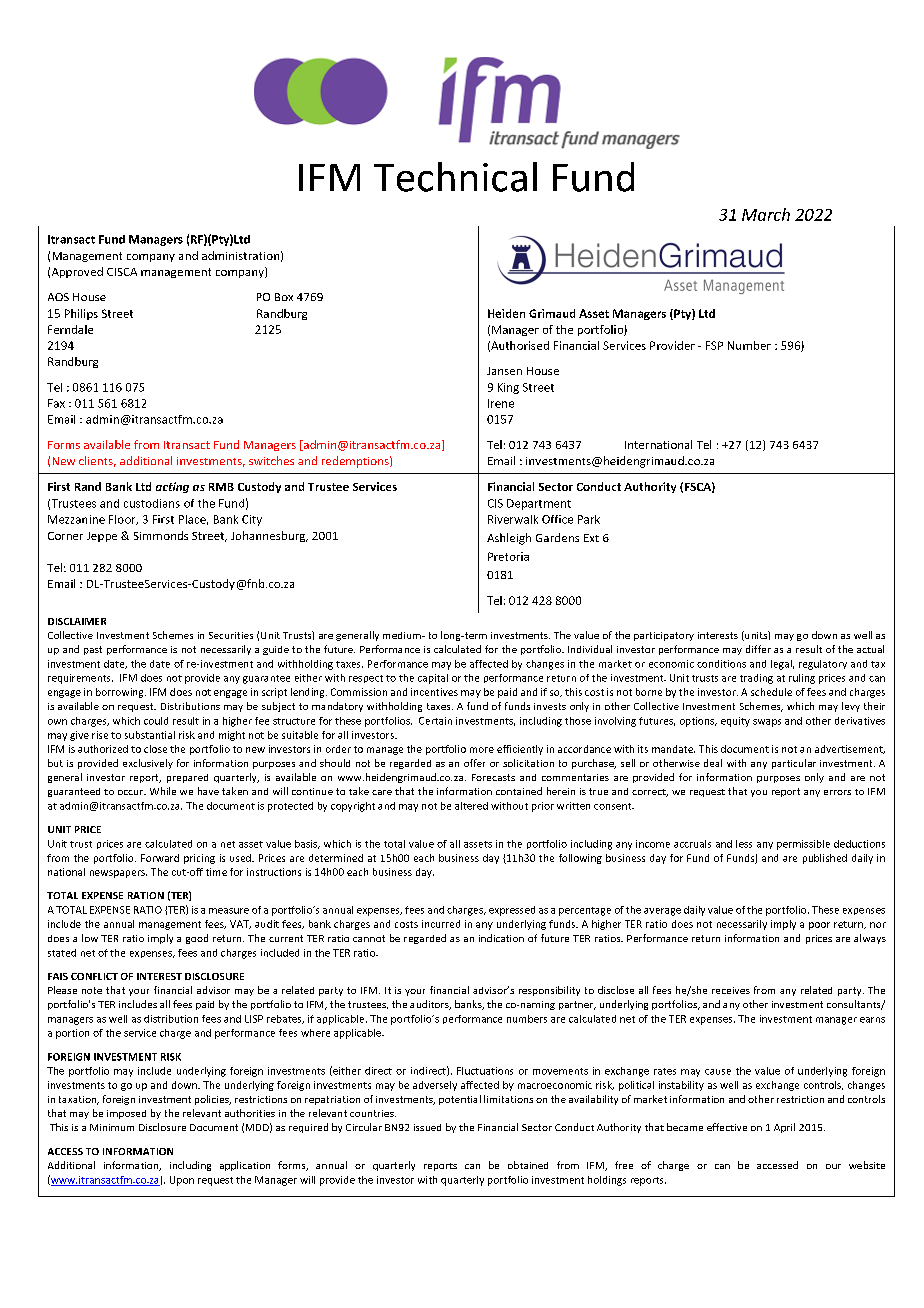 The image size is (924, 1308). What do you see at coordinates (766, 214) in the page?
I see `March` at bounding box center [766, 214].
